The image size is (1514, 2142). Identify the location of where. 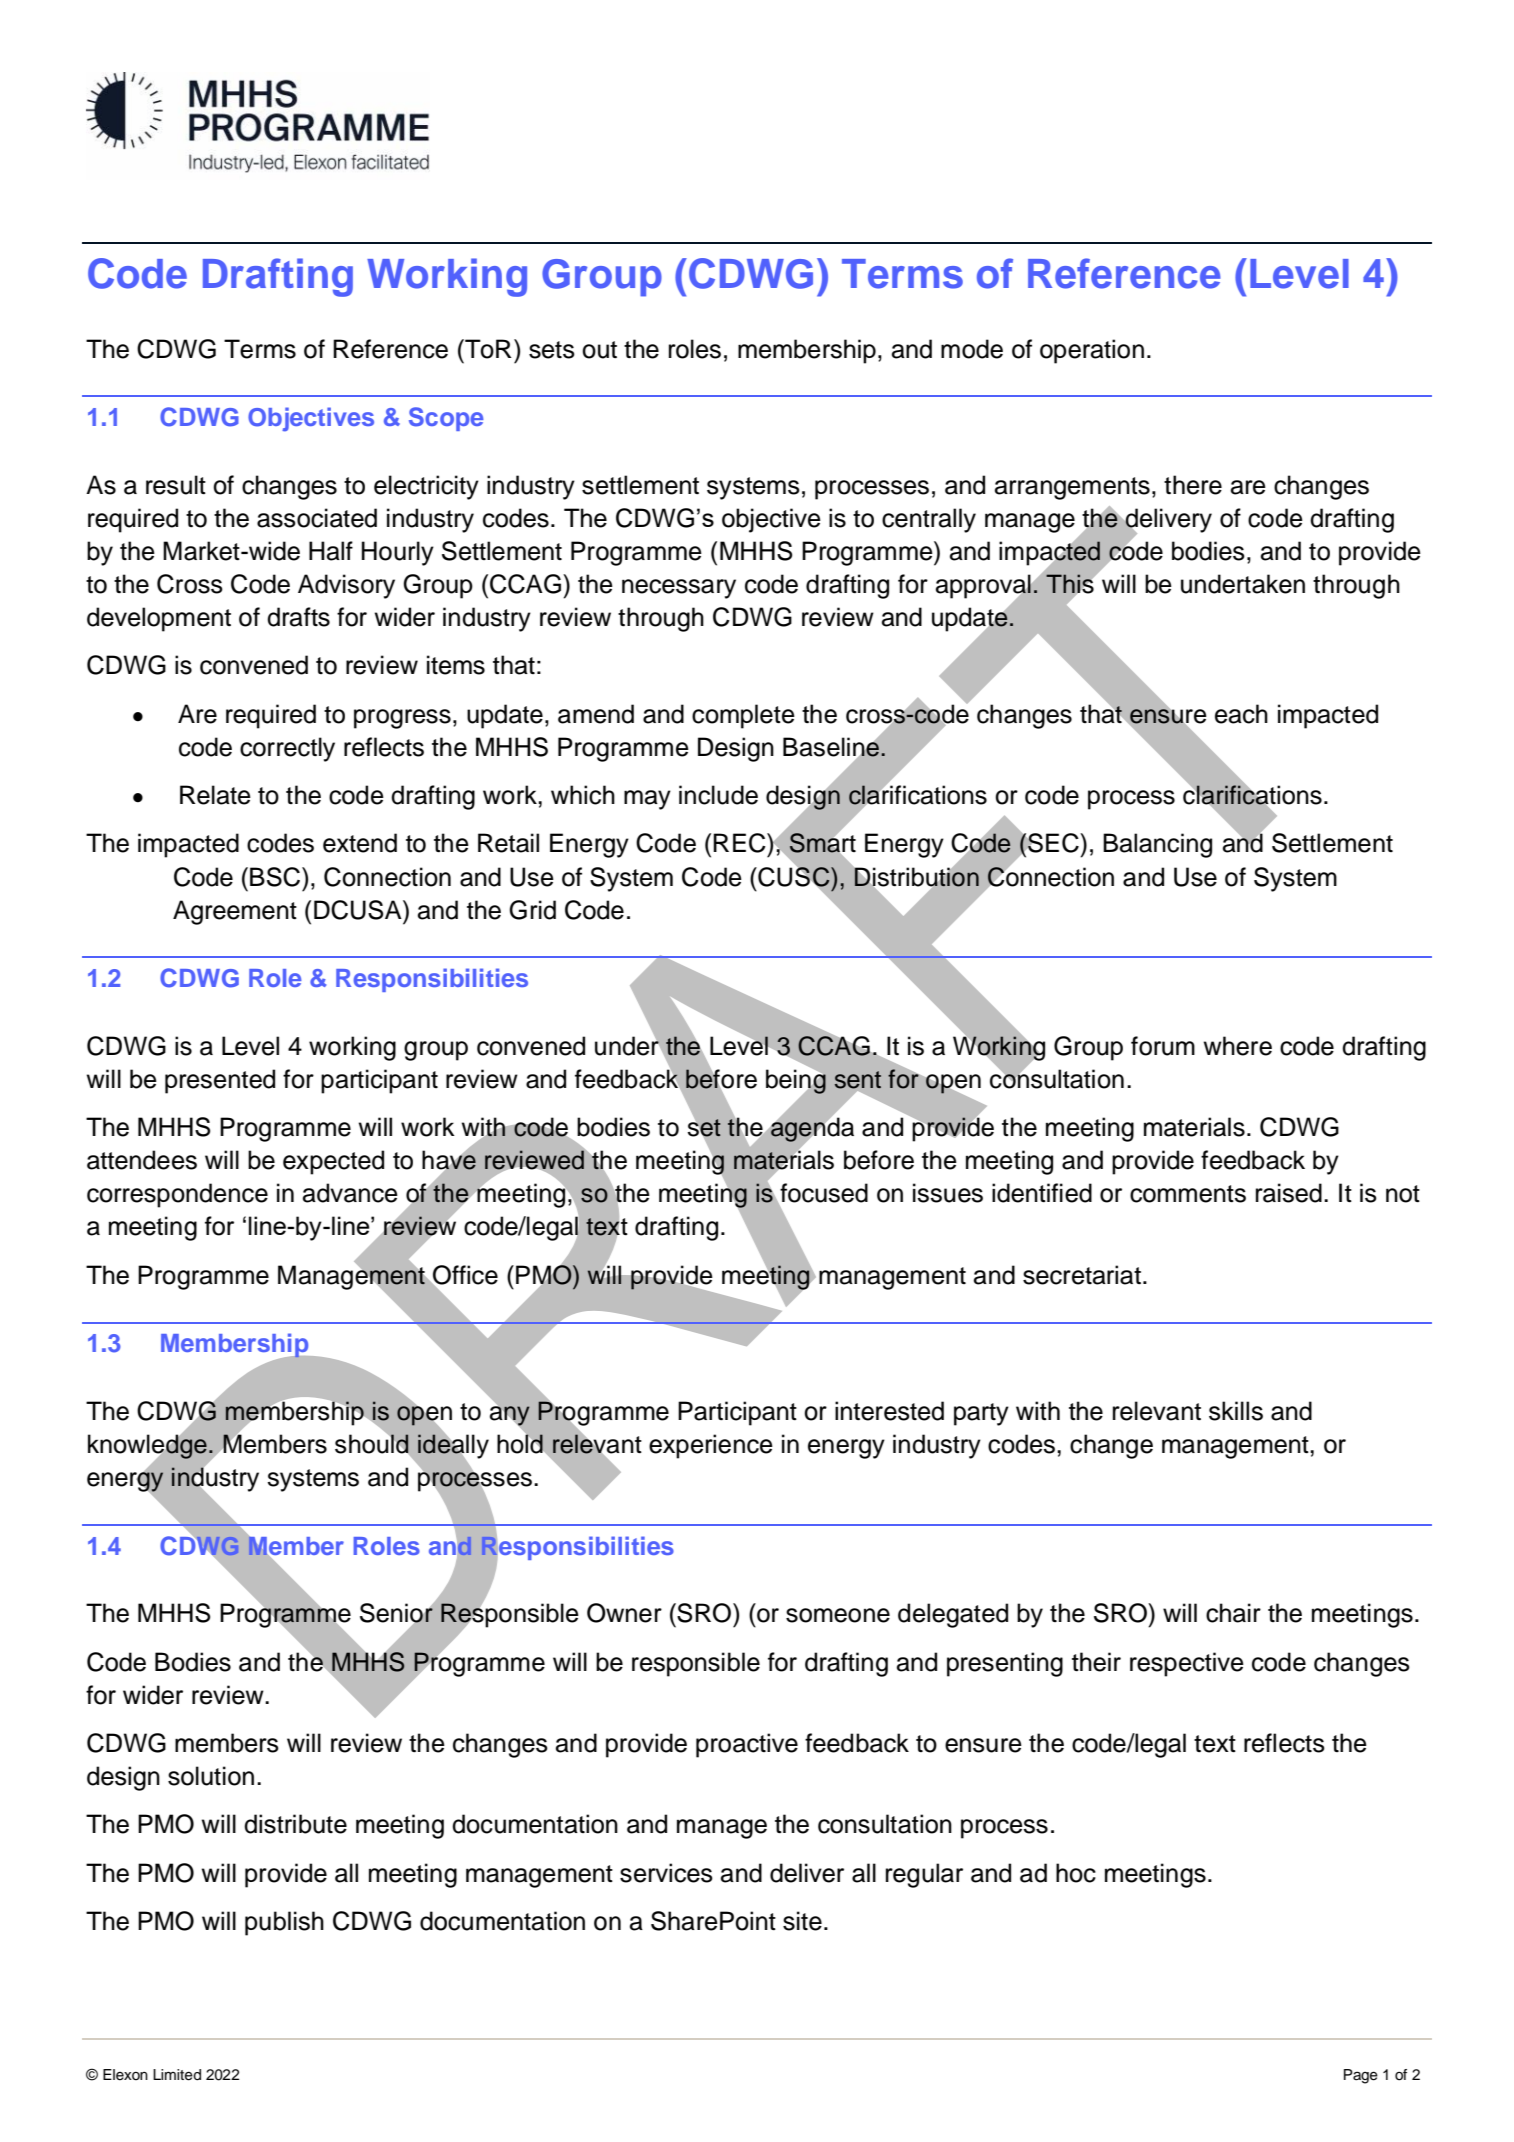
(1237, 1046).
